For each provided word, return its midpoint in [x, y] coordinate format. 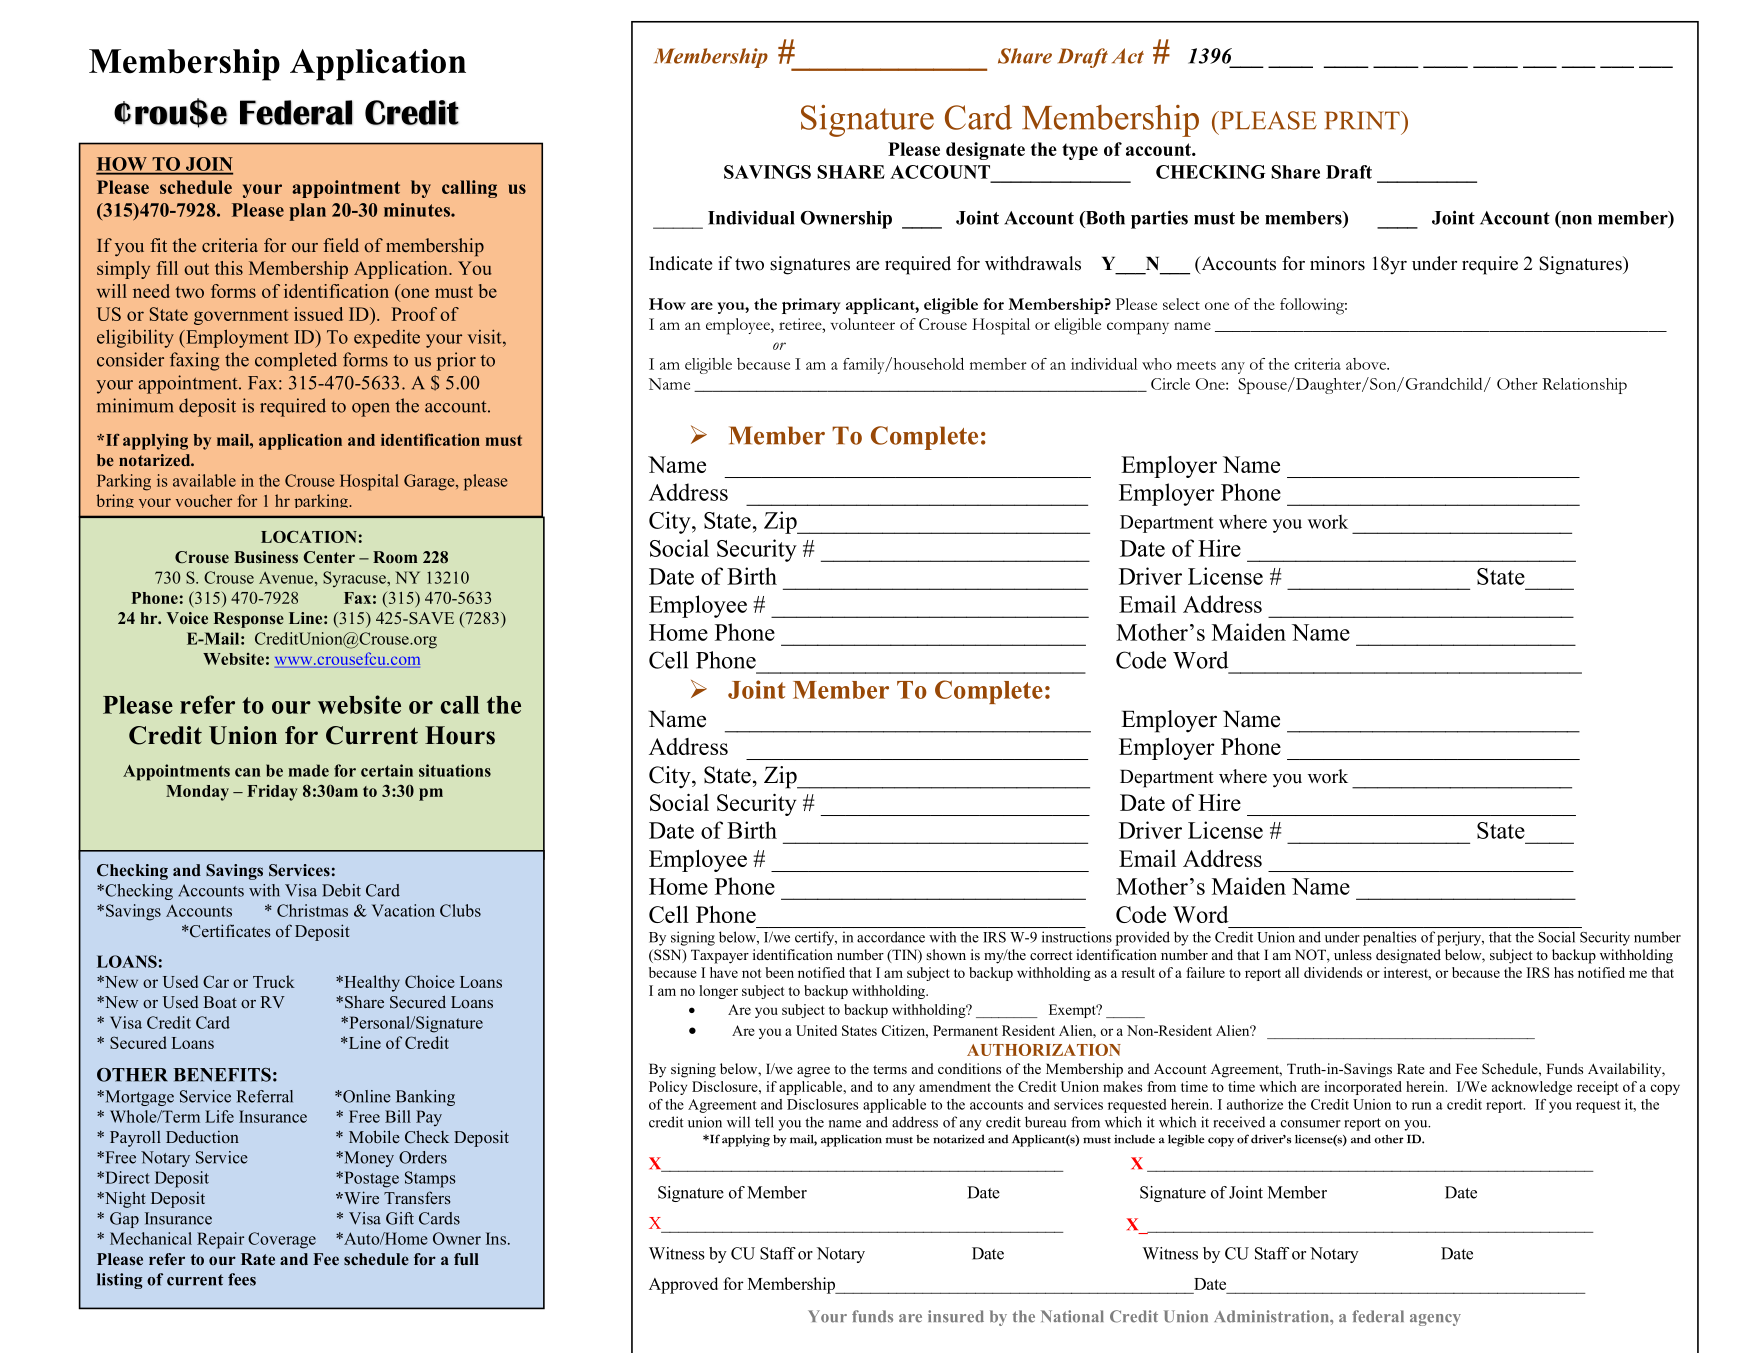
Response [248, 620]
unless [1353, 954]
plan [307, 212]
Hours [460, 735]
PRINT [1363, 120]
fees [242, 1279]
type [1080, 151]
